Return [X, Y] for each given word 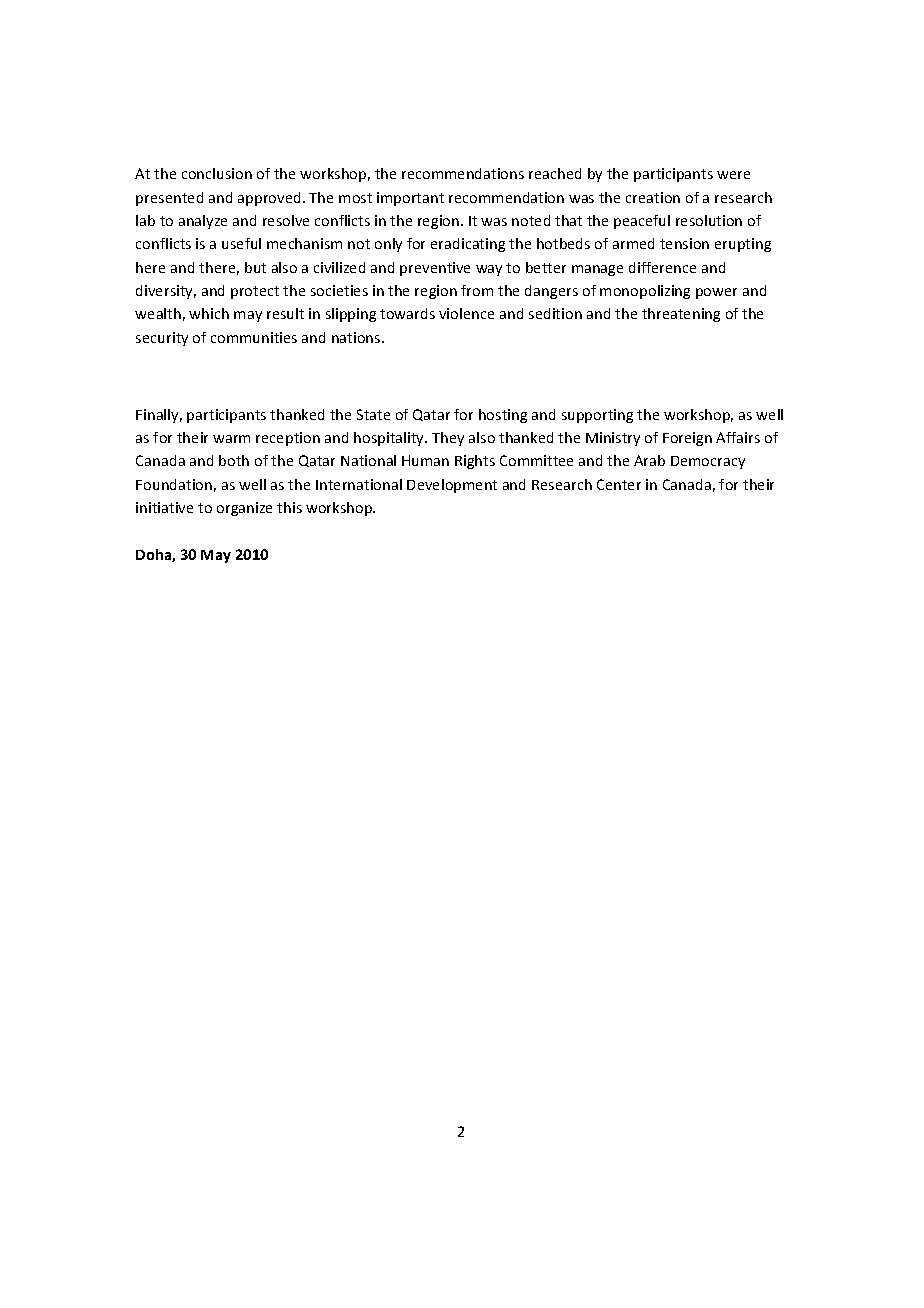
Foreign [687, 439]
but [255, 267]
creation [653, 197]
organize [244, 509]
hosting [503, 416]
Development [452, 486]
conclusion [217, 173]
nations [357, 337]
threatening [681, 315]
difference [662, 267]
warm [231, 439]
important [410, 199]
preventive [435, 269]
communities [254, 337]
